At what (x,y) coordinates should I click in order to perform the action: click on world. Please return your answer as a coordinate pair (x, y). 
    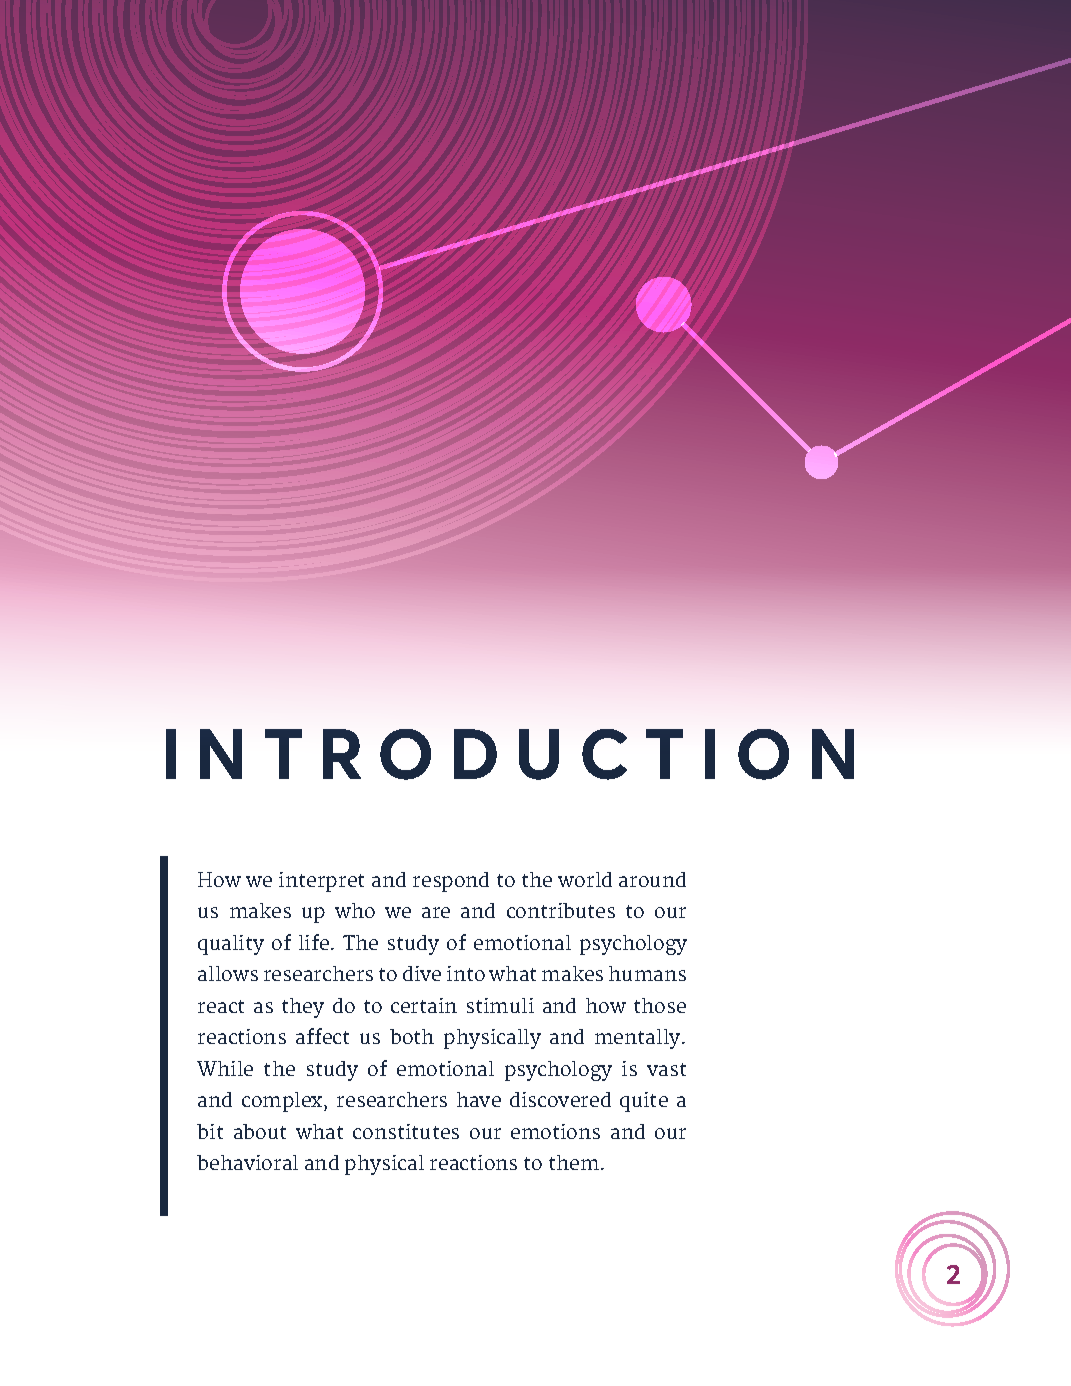
    Looking at the image, I should click on (585, 879).
